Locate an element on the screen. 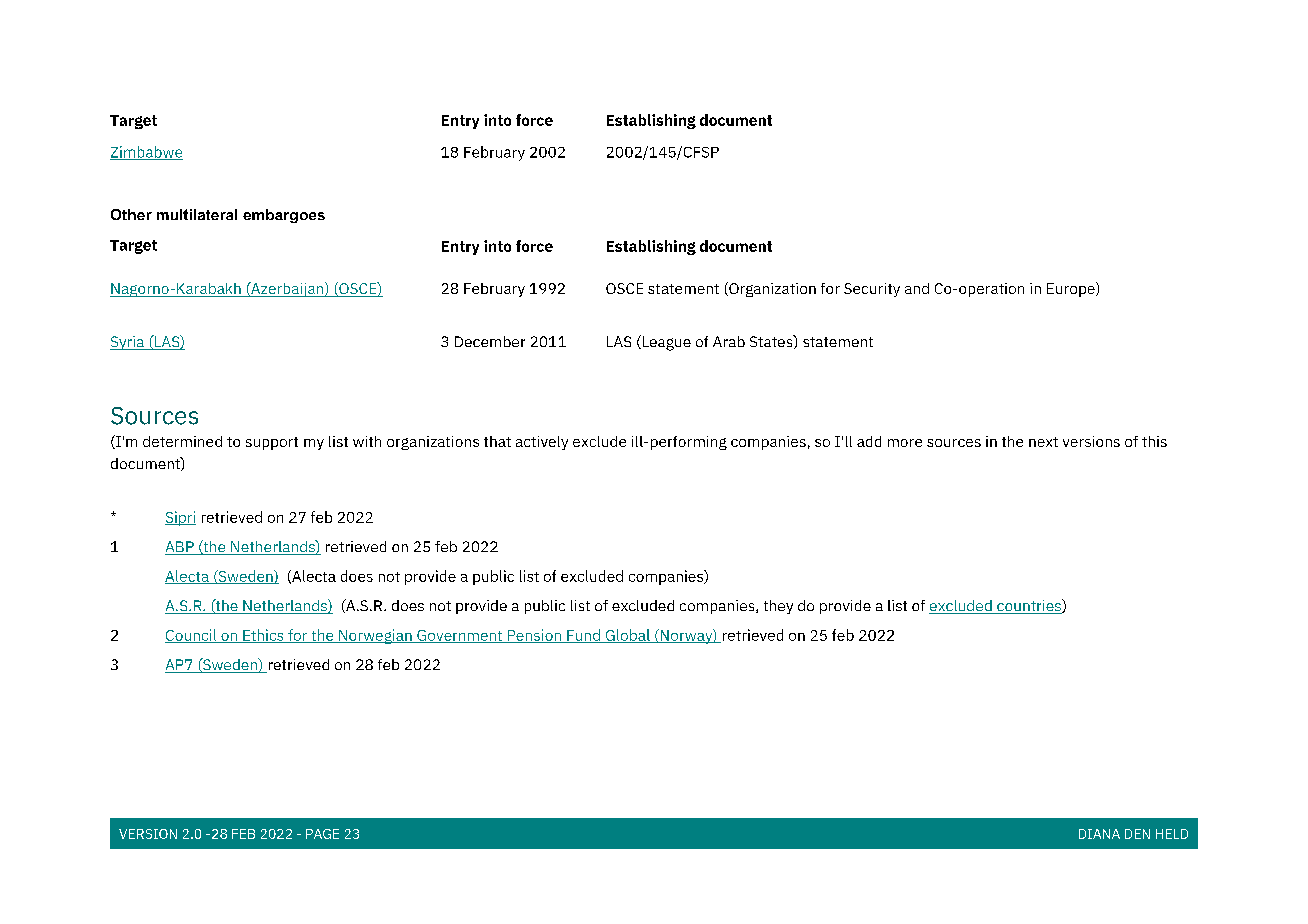 The height and width of the screenshot is (924, 1308). countries is located at coordinates (1029, 606).
